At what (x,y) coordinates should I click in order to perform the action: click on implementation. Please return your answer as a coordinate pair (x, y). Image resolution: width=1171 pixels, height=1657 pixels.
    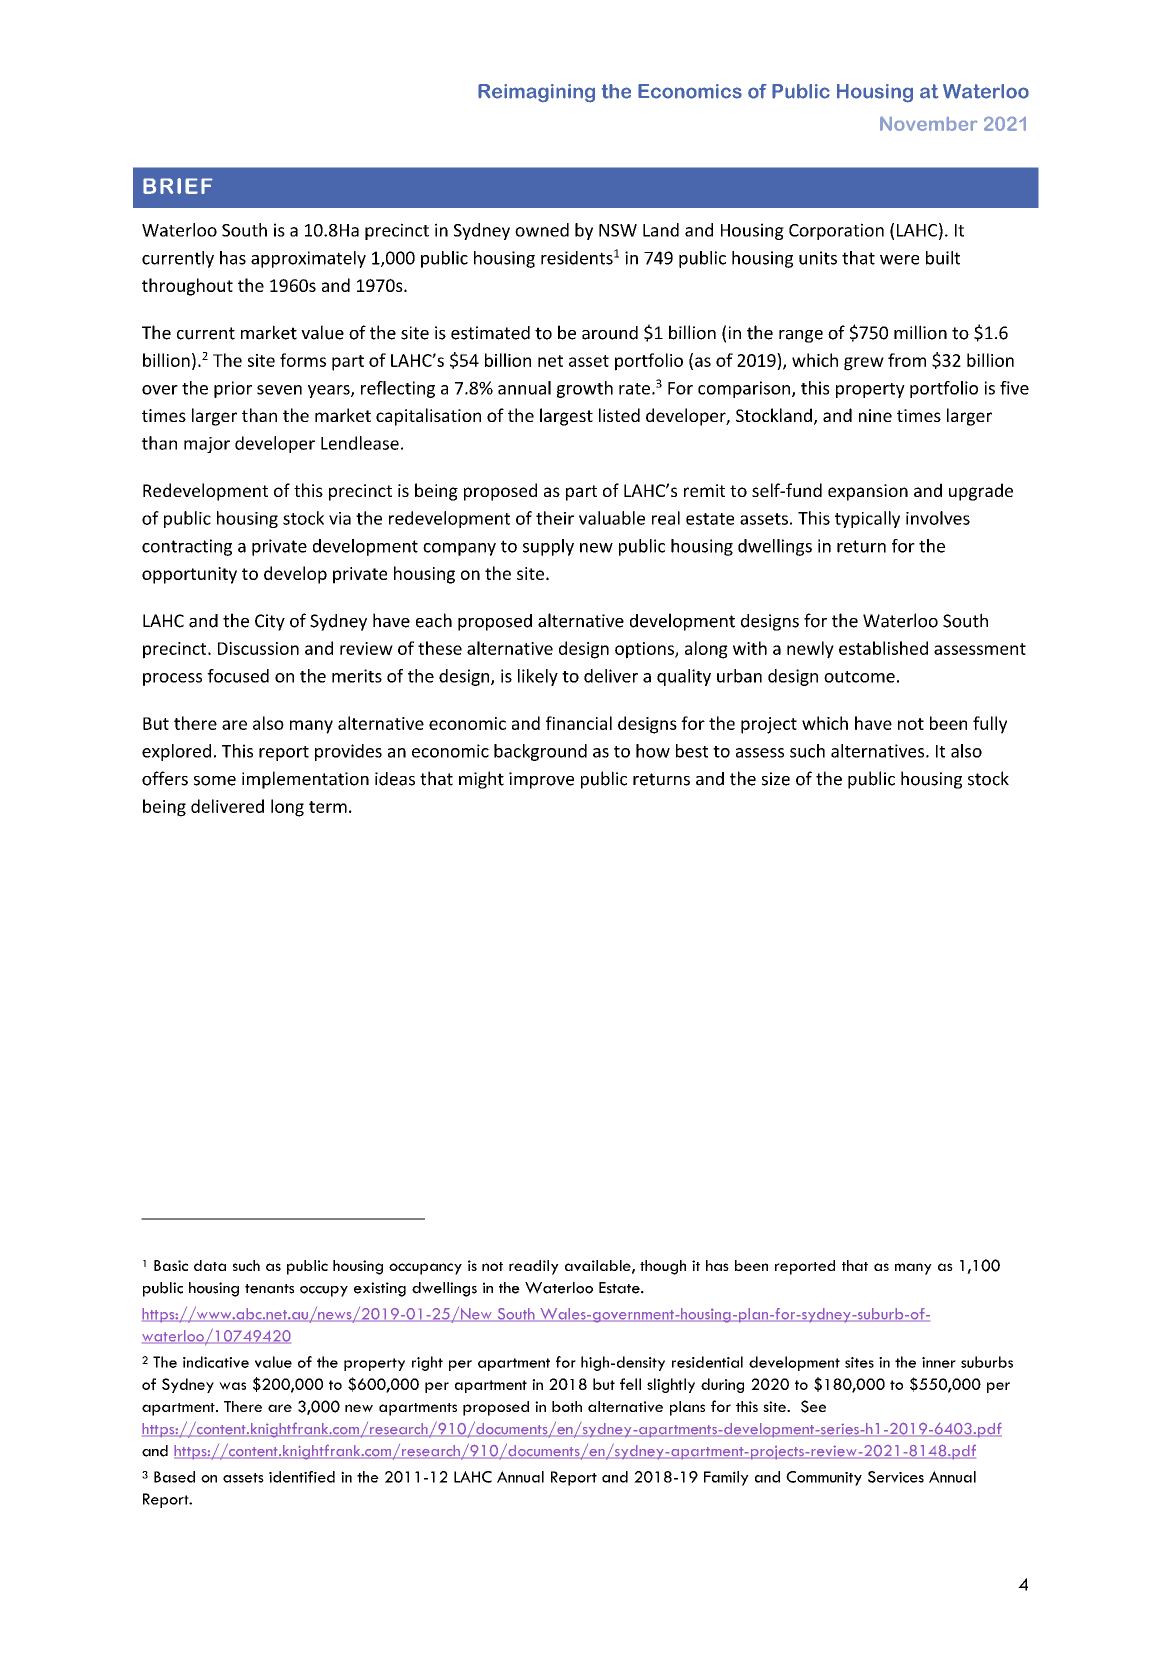
    Looking at the image, I should click on (305, 780).
